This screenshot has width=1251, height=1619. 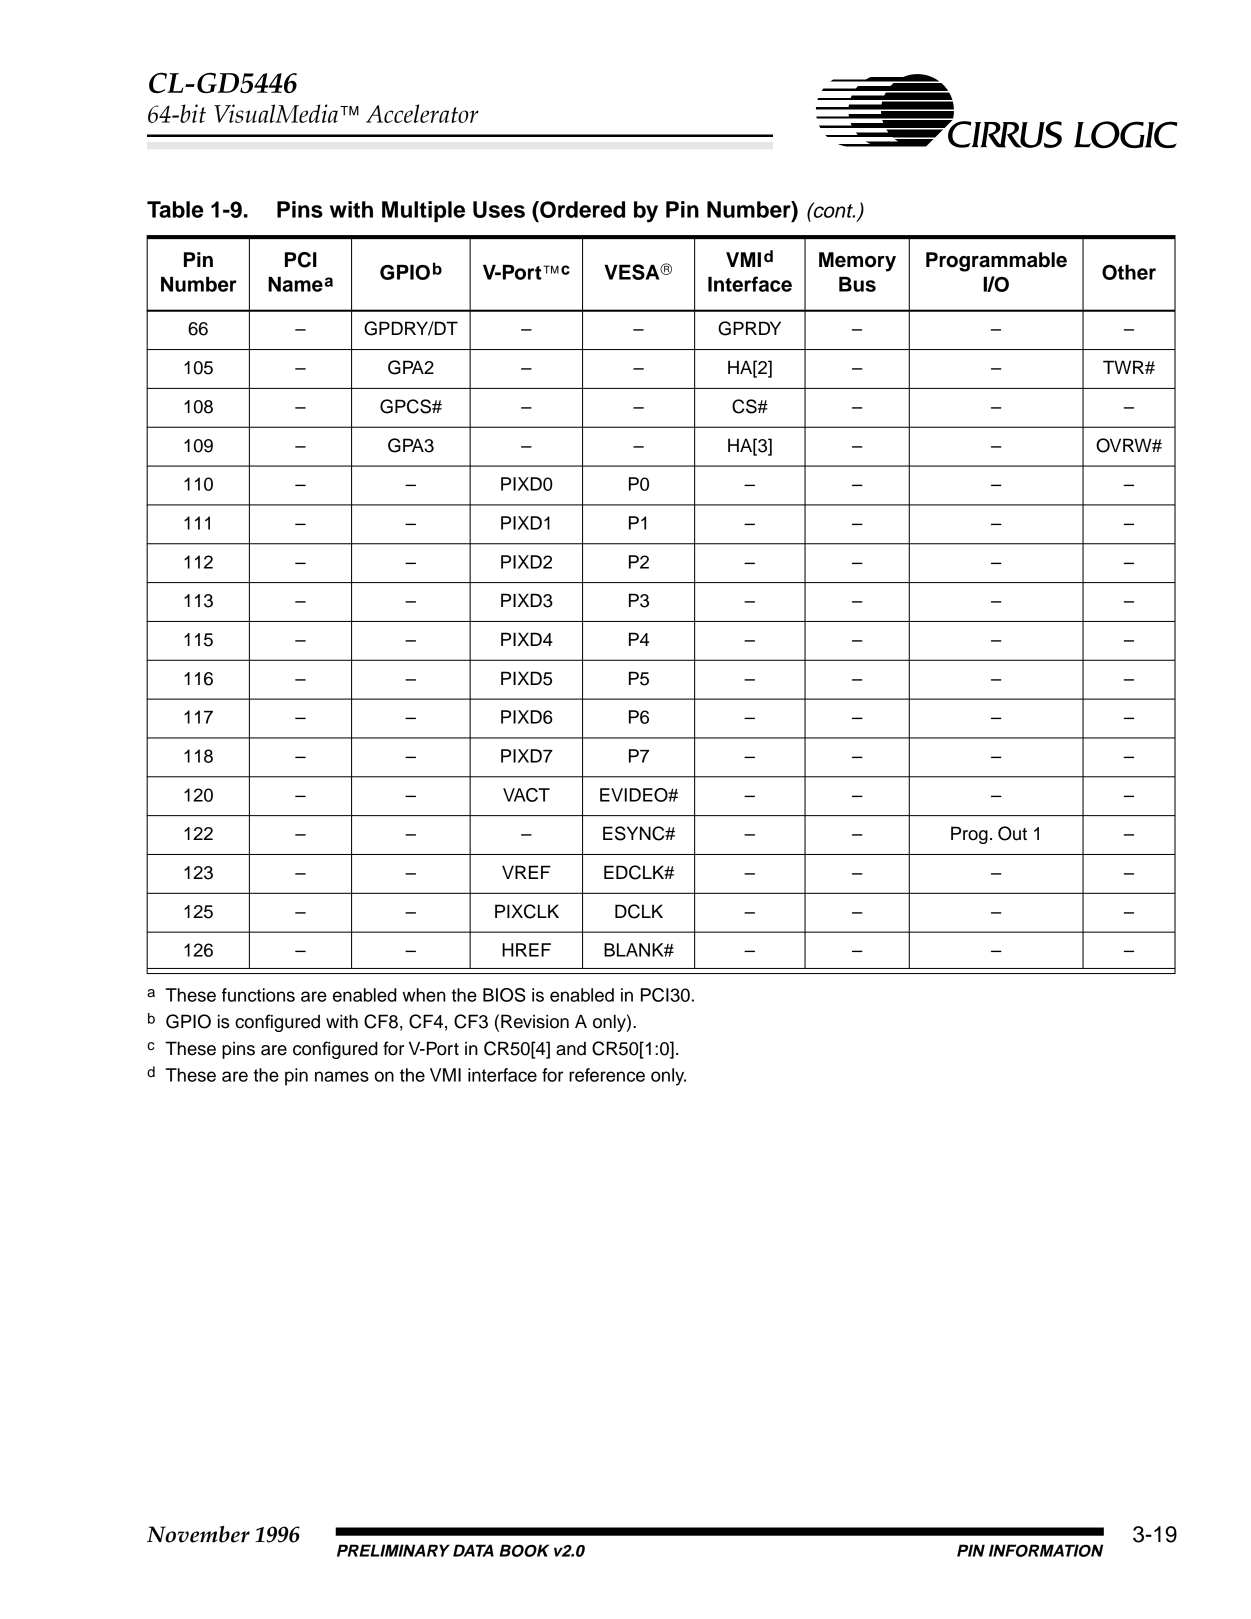 I want to click on functions, so click(x=258, y=995).
